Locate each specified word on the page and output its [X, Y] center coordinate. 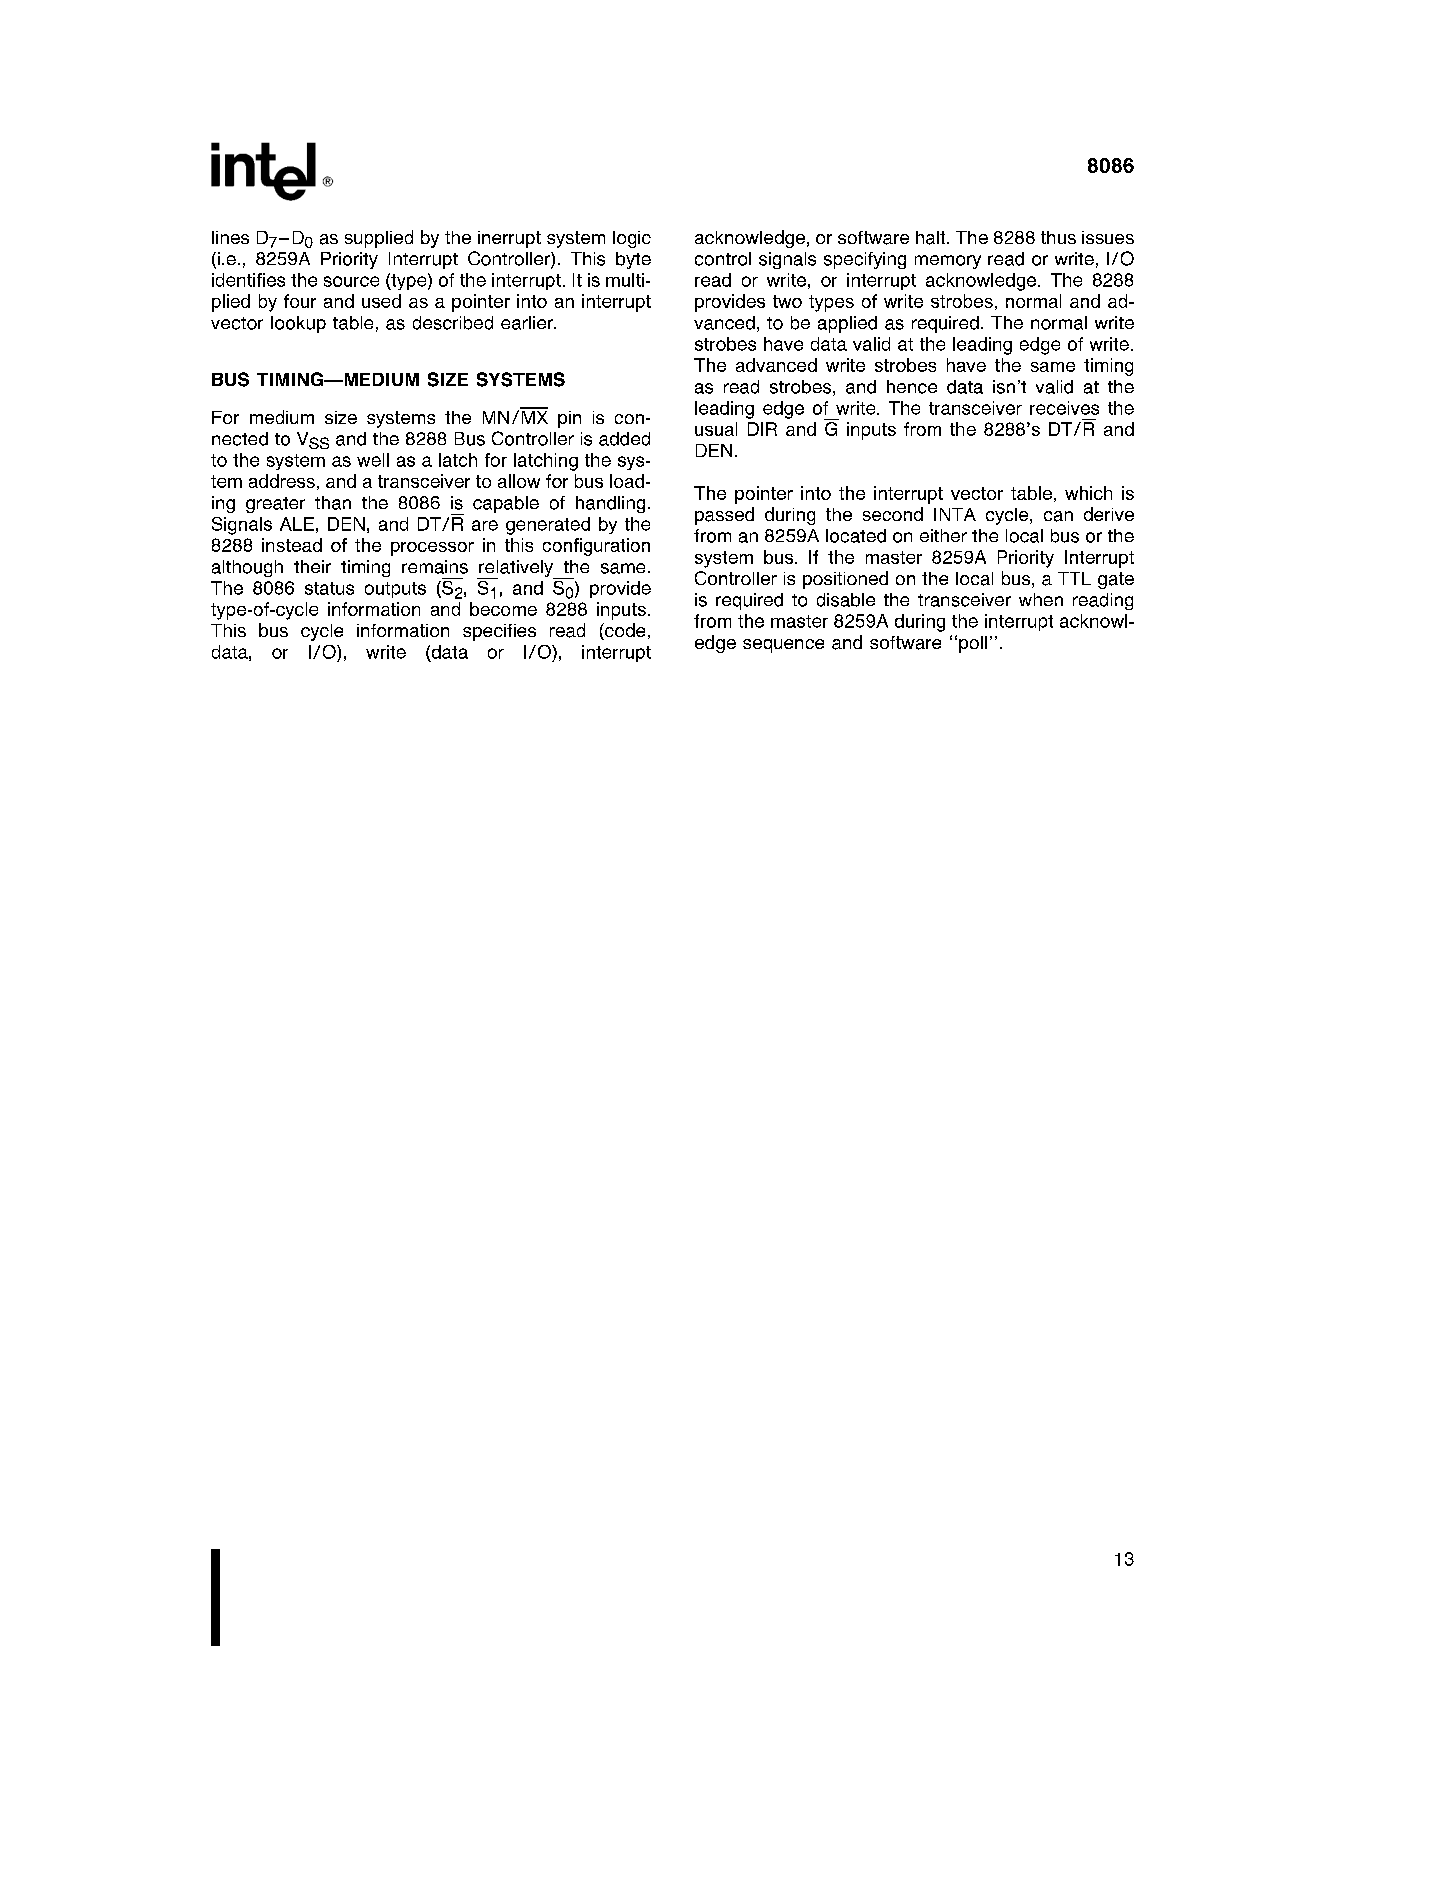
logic [632, 239]
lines [230, 237]
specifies [499, 632]
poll [973, 644]
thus [1058, 237]
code [624, 631]
